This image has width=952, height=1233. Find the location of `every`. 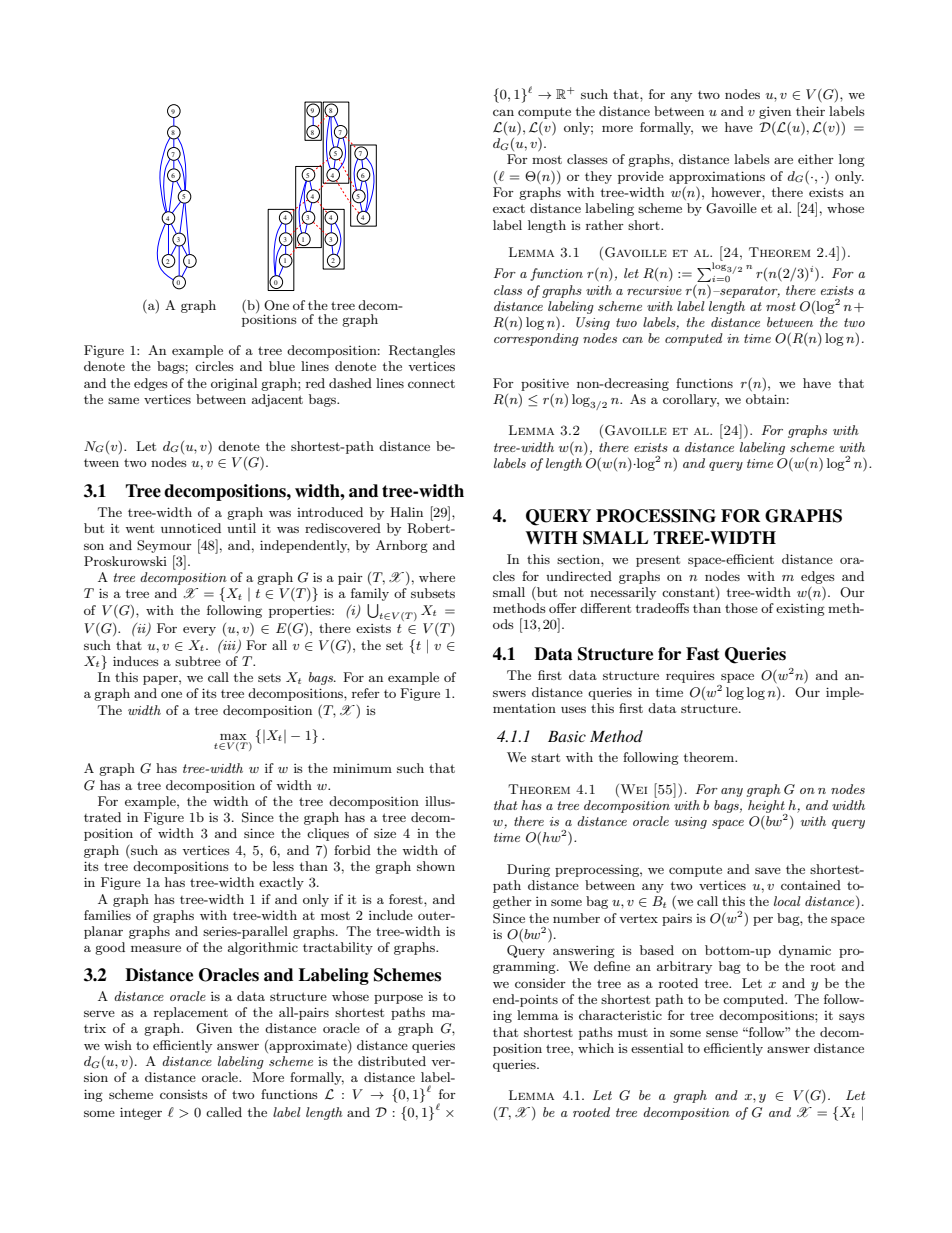

every is located at coordinates (199, 631).
